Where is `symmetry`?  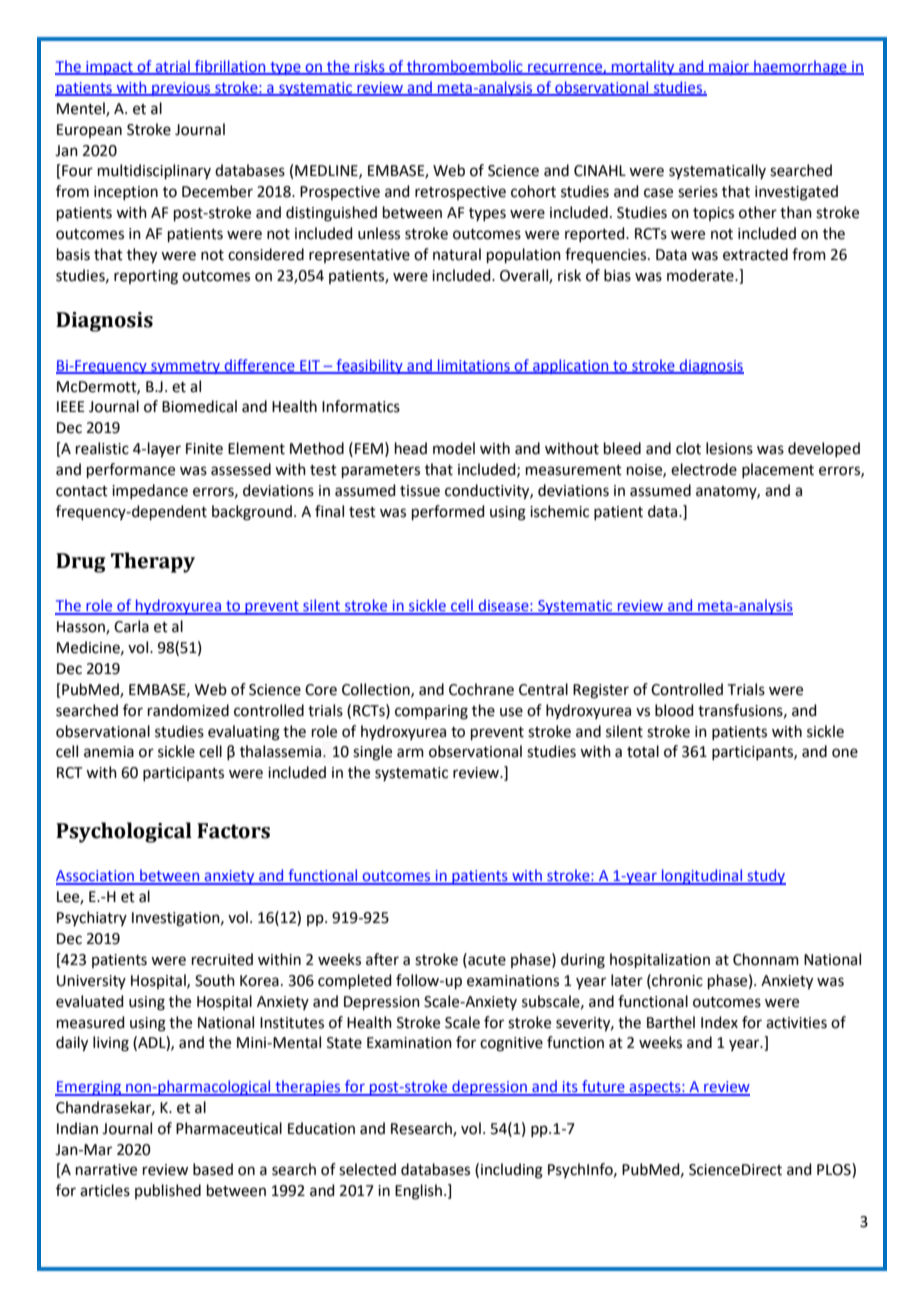
symmetry is located at coordinates (186, 367).
